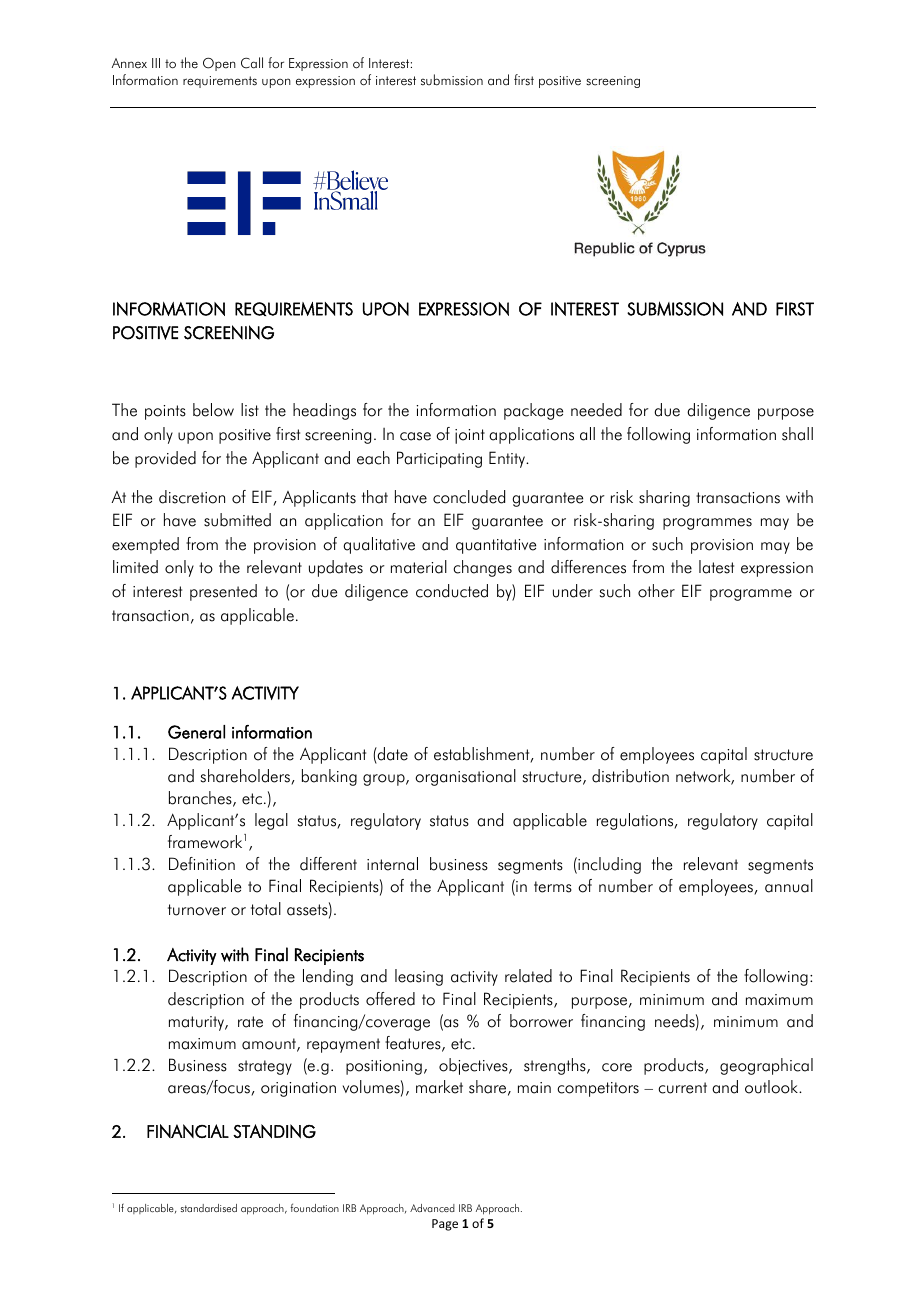  Describe the element at coordinates (797, 434) in the screenshot. I see `shall` at that location.
